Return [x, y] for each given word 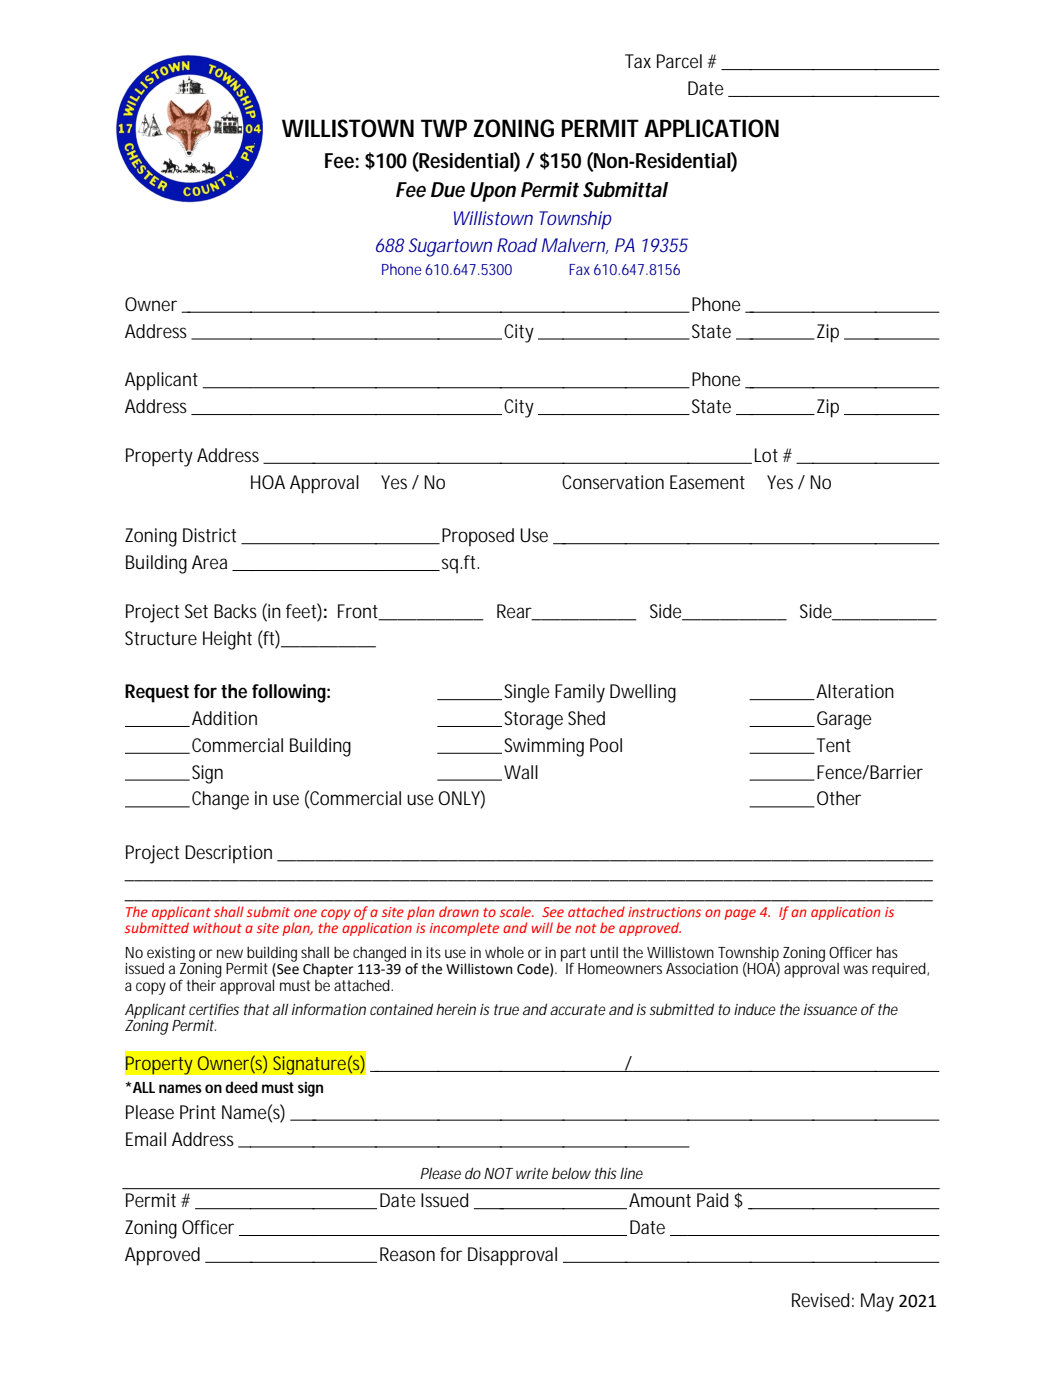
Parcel [679, 61]
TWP [444, 128]
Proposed [478, 537]
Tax [638, 61]
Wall [521, 772]
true [506, 1009]
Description [228, 854]
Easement [707, 482]
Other [839, 798]
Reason [407, 1254]
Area [209, 562]
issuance [830, 1009]
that [256, 1009]
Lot [766, 455]
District [209, 535]
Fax [579, 269]
